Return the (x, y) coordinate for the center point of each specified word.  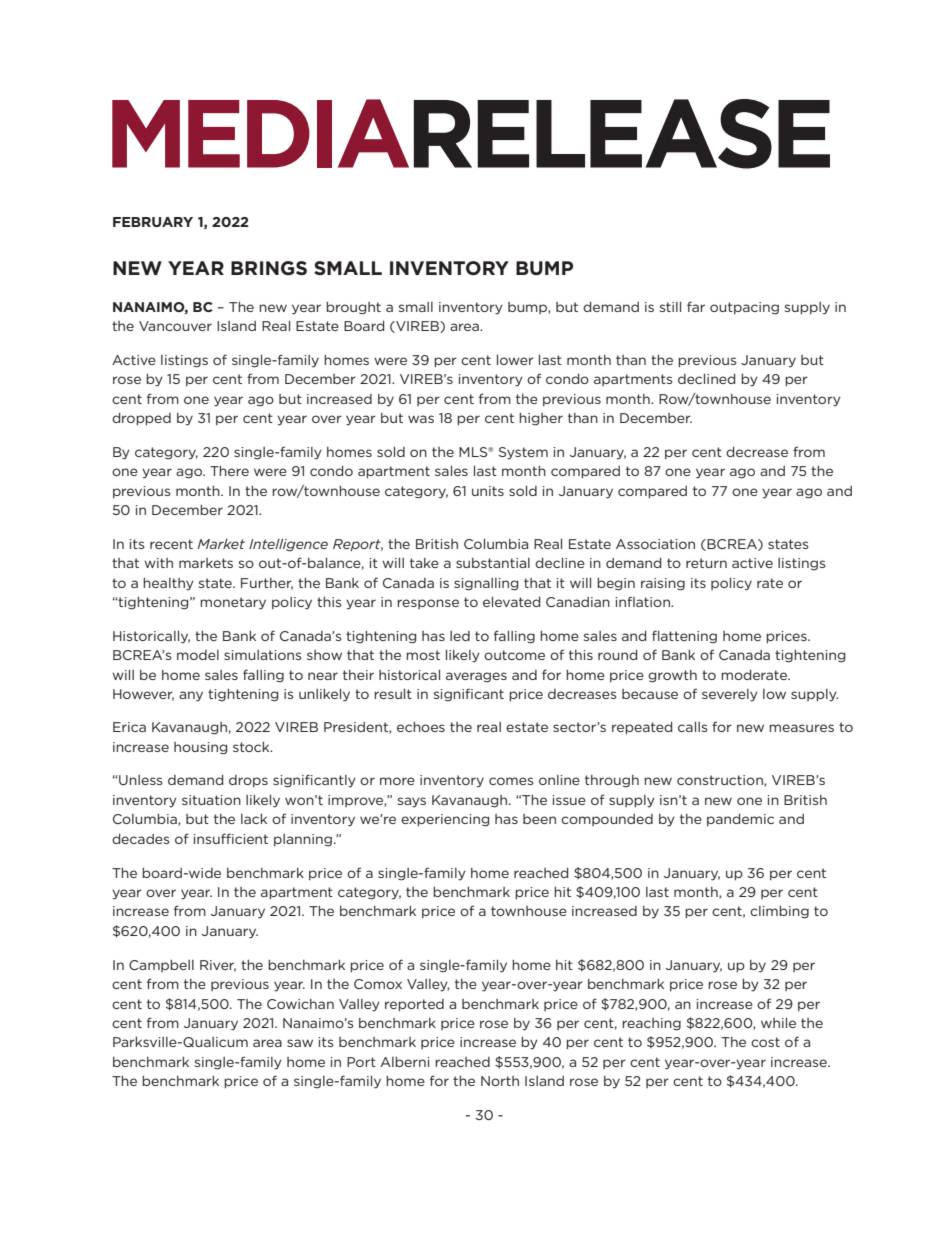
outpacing (744, 308)
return (706, 563)
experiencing (445, 820)
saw (300, 1043)
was (421, 419)
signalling (486, 584)
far (696, 306)
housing (200, 748)
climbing (779, 912)
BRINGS (269, 268)
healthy (168, 584)
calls (692, 727)
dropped (141, 419)
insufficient (230, 838)
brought (353, 308)
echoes (421, 727)
